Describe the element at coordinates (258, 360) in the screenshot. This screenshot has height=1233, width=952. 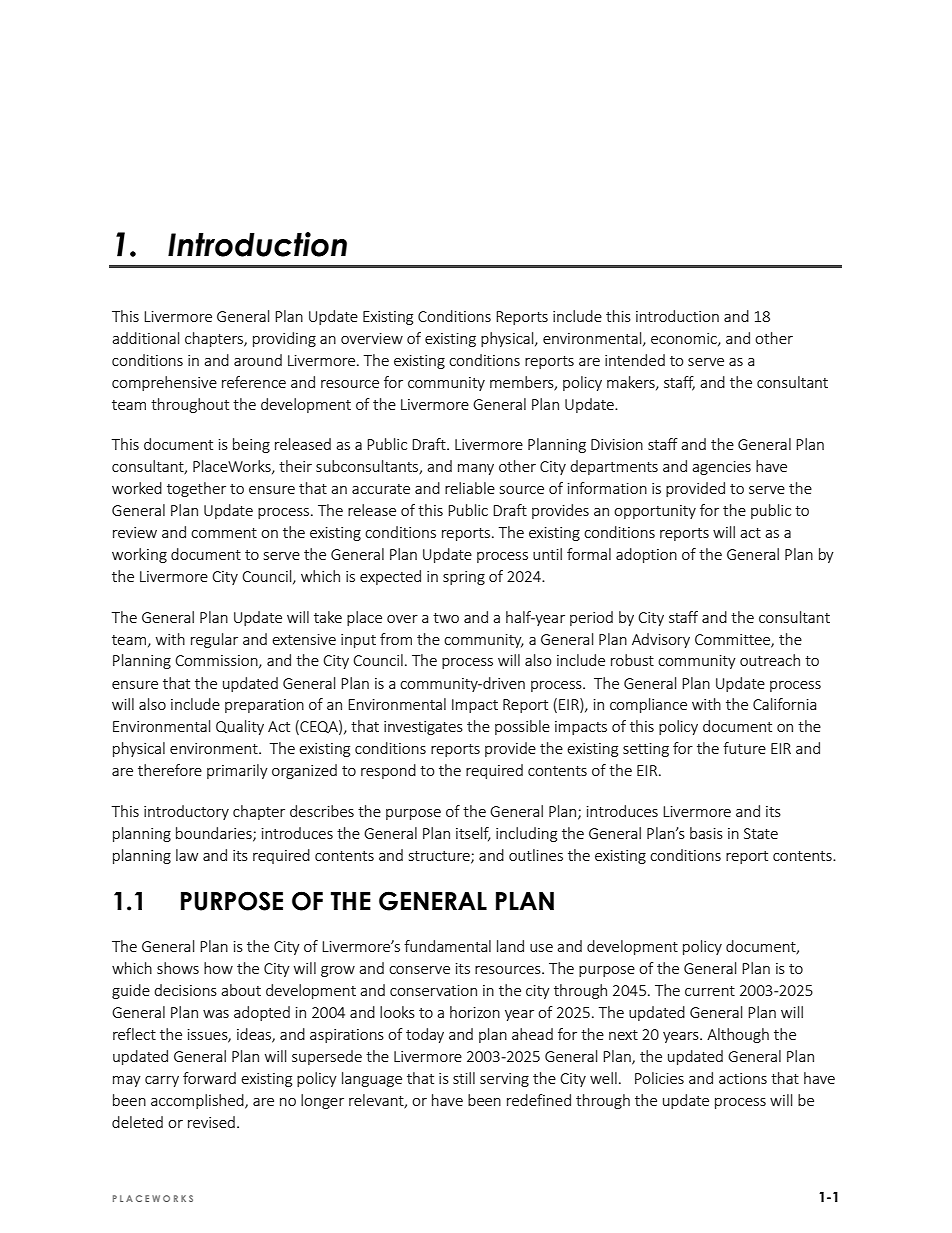
I see `around` at that location.
